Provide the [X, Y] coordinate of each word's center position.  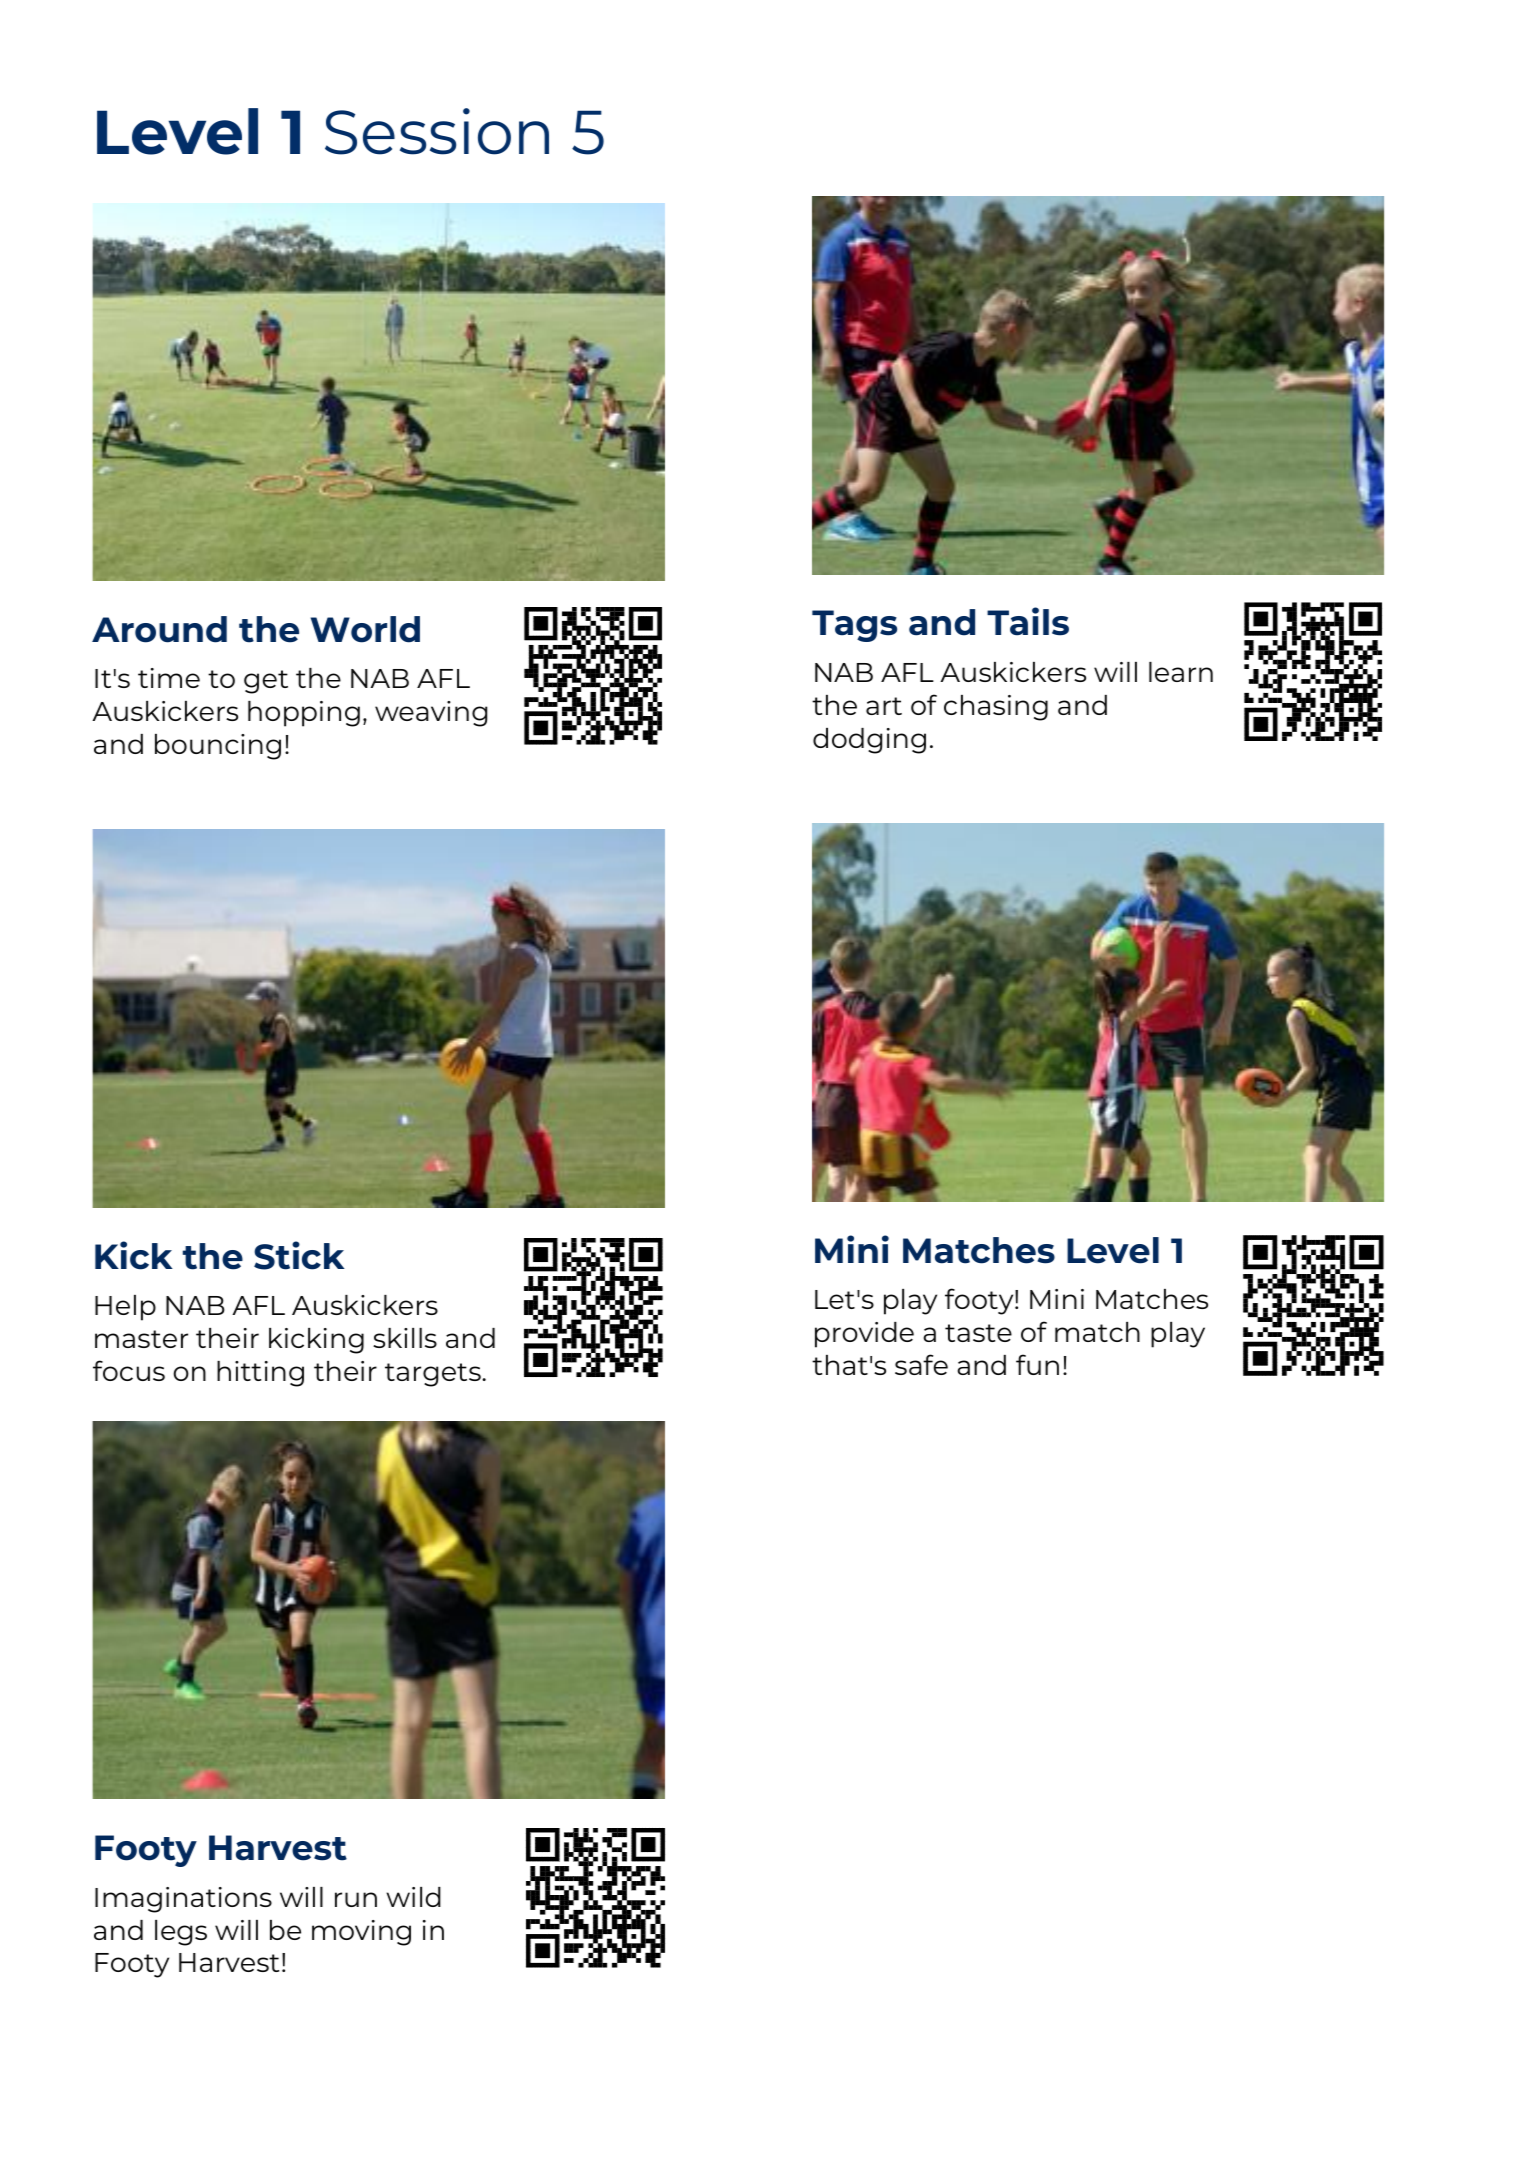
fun [1037, 1364]
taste [978, 1333]
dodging [869, 741]
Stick [299, 1255]
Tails [1028, 621]
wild [413, 1897]
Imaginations [183, 1900]
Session [437, 131]
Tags [854, 626]
